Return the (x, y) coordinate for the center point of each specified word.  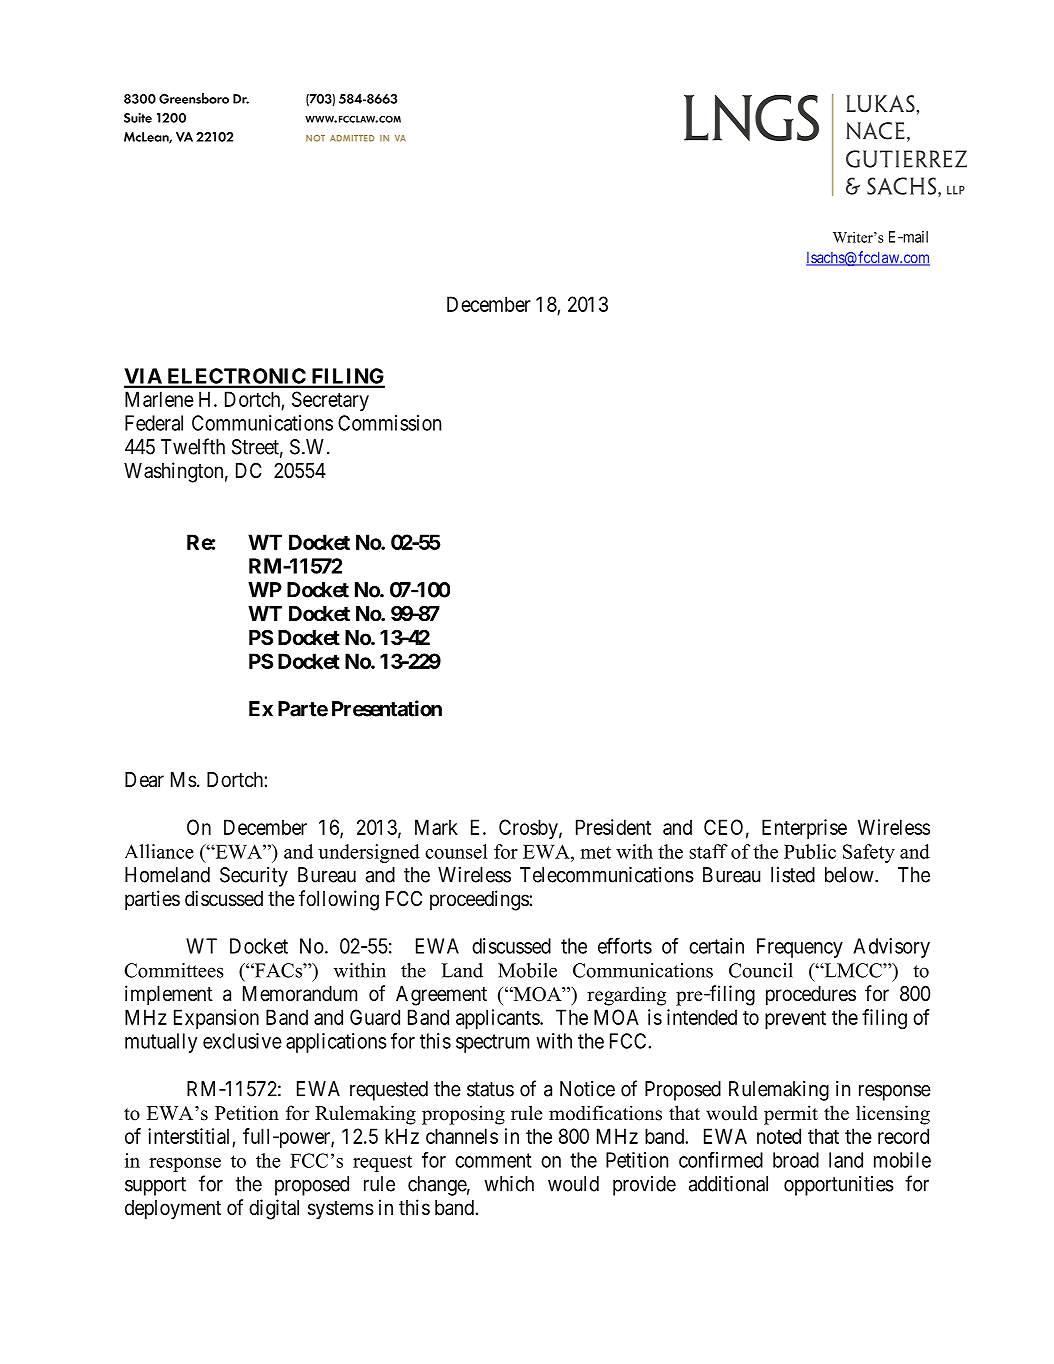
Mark (436, 827)
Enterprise (804, 829)
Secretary (330, 401)
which (509, 1184)
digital (274, 1209)
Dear (144, 780)
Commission (389, 423)
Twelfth (193, 446)
